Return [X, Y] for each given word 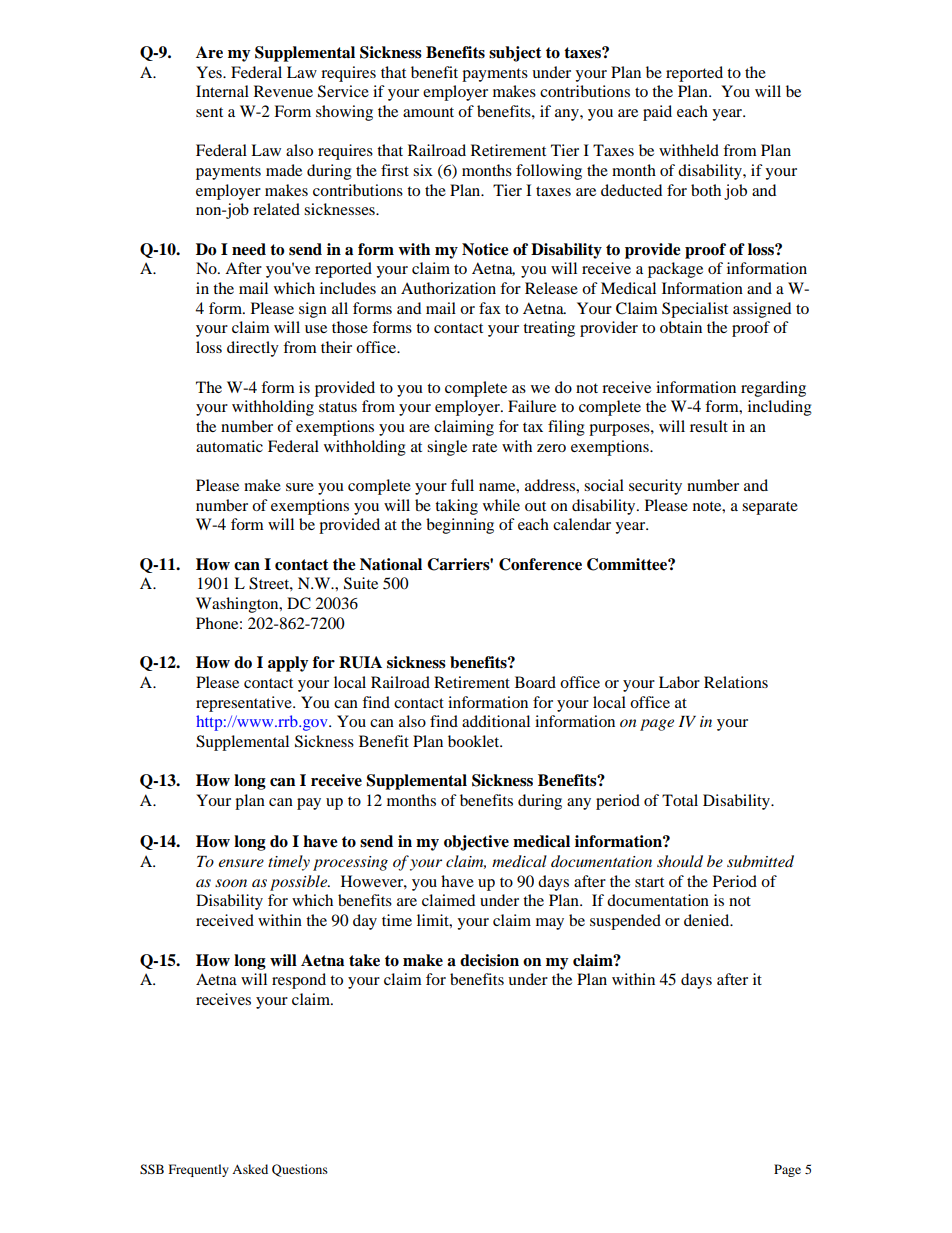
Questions [300, 1170]
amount [428, 112]
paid [657, 113]
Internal [222, 91]
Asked [250, 1169]
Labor [679, 682]
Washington [238, 605]
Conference [540, 564]
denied [708, 920]
